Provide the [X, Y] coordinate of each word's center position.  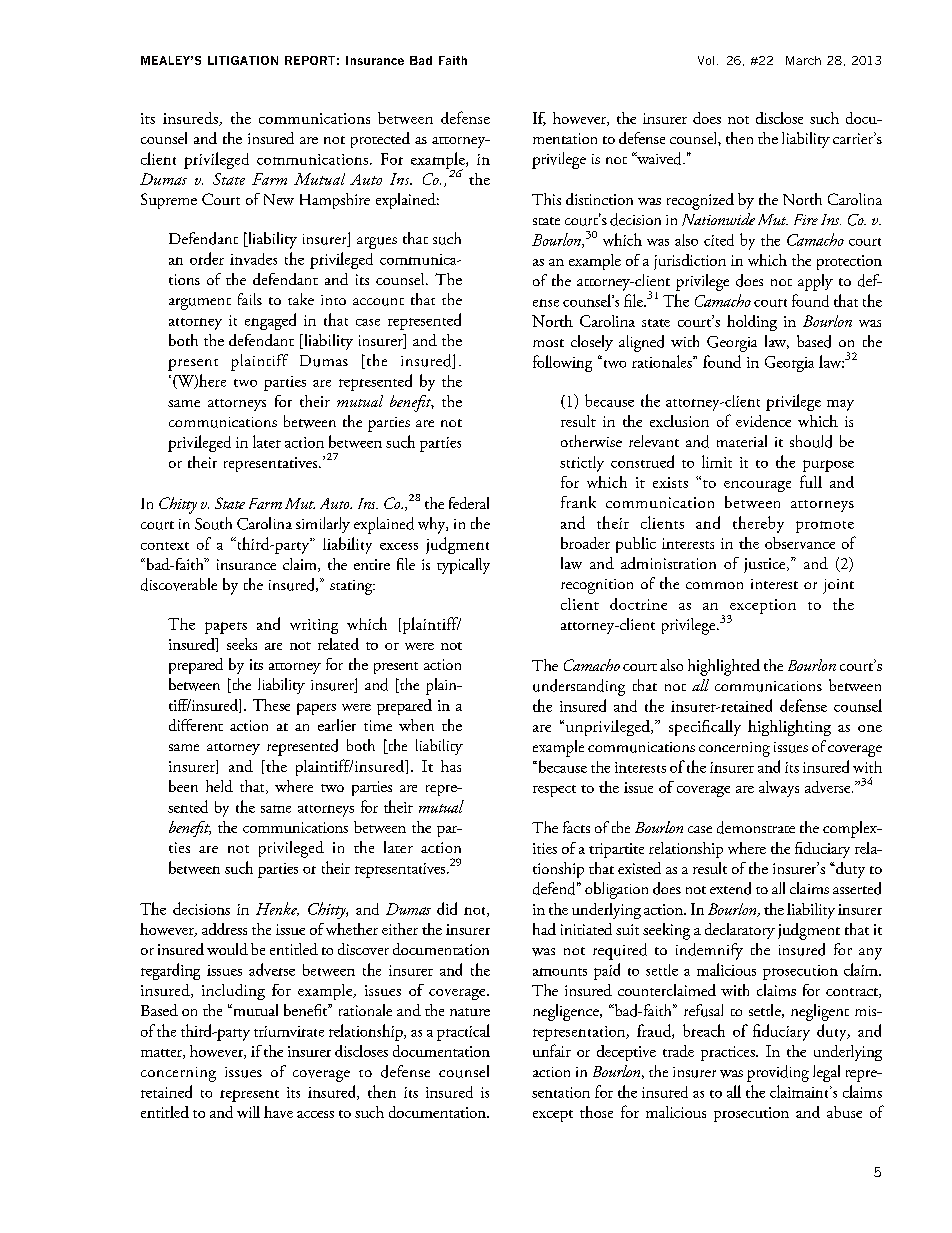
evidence [763, 421]
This [546, 199]
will [248, 1112]
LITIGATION [243, 60]
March [803, 60]
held [219, 786]
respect [554, 791]
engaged [270, 321]
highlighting [789, 728]
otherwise [591, 441]
